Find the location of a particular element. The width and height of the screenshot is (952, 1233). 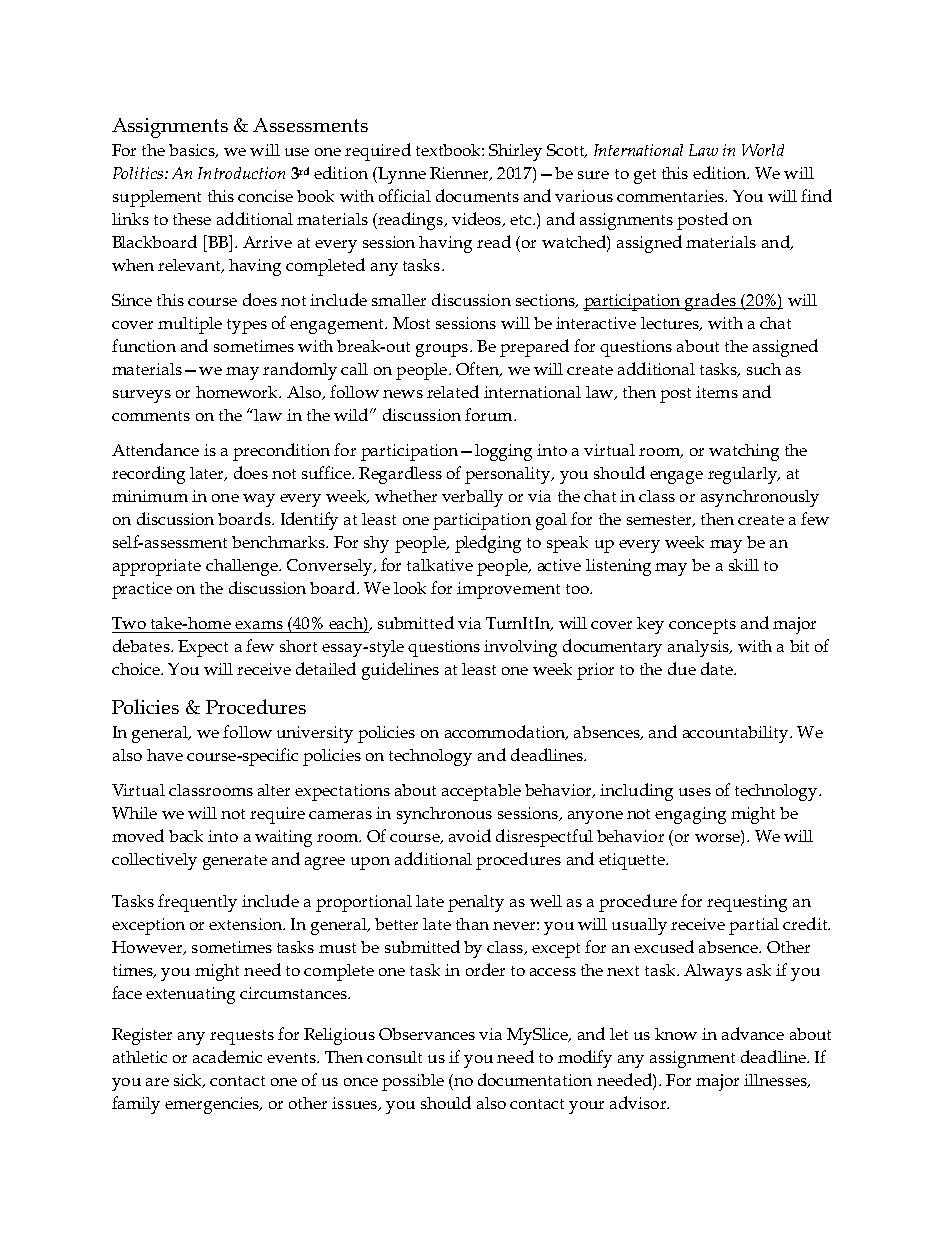

Introduction is located at coordinates (241, 173).
